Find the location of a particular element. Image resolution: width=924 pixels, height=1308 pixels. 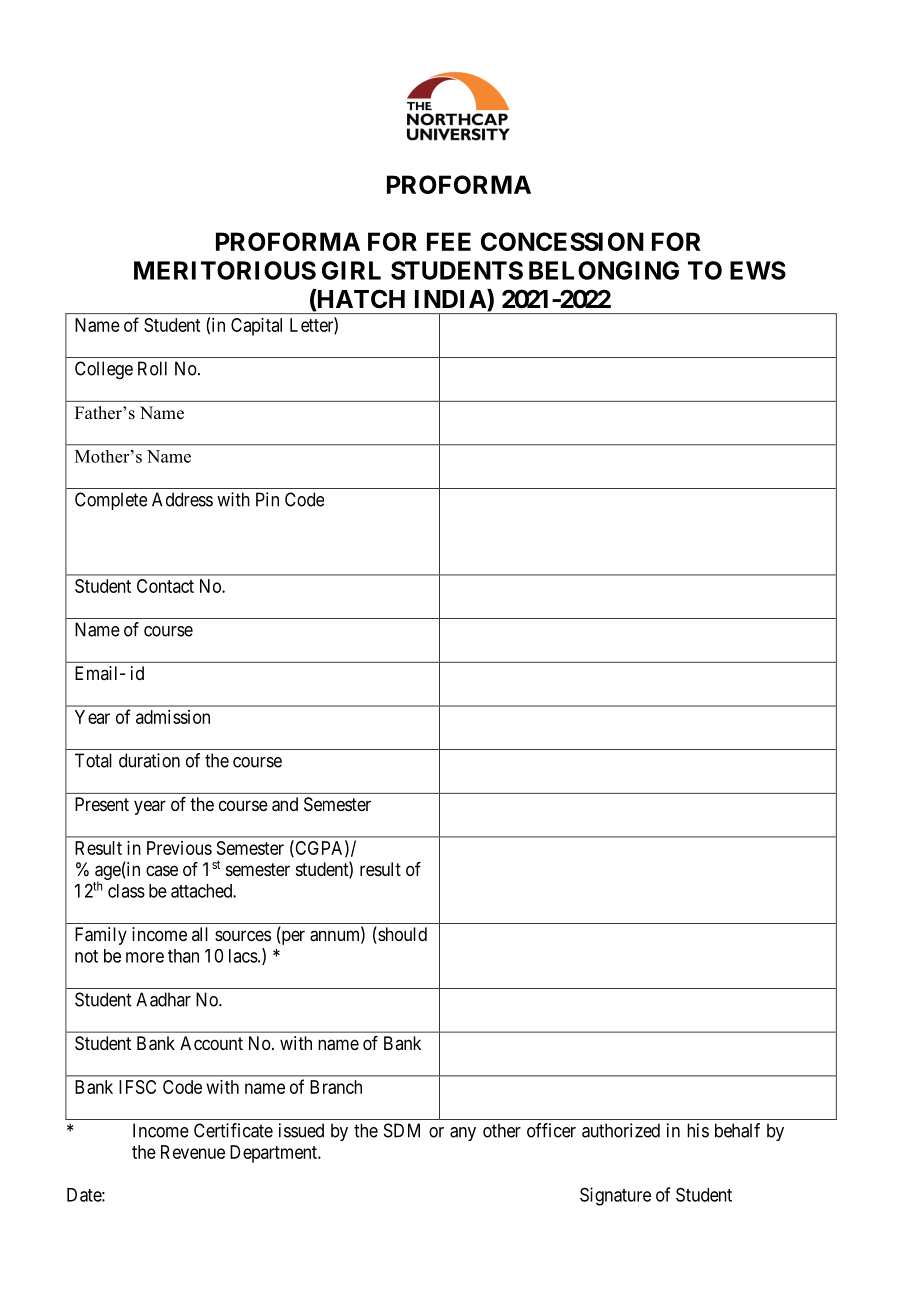

and is located at coordinates (285, 804).
